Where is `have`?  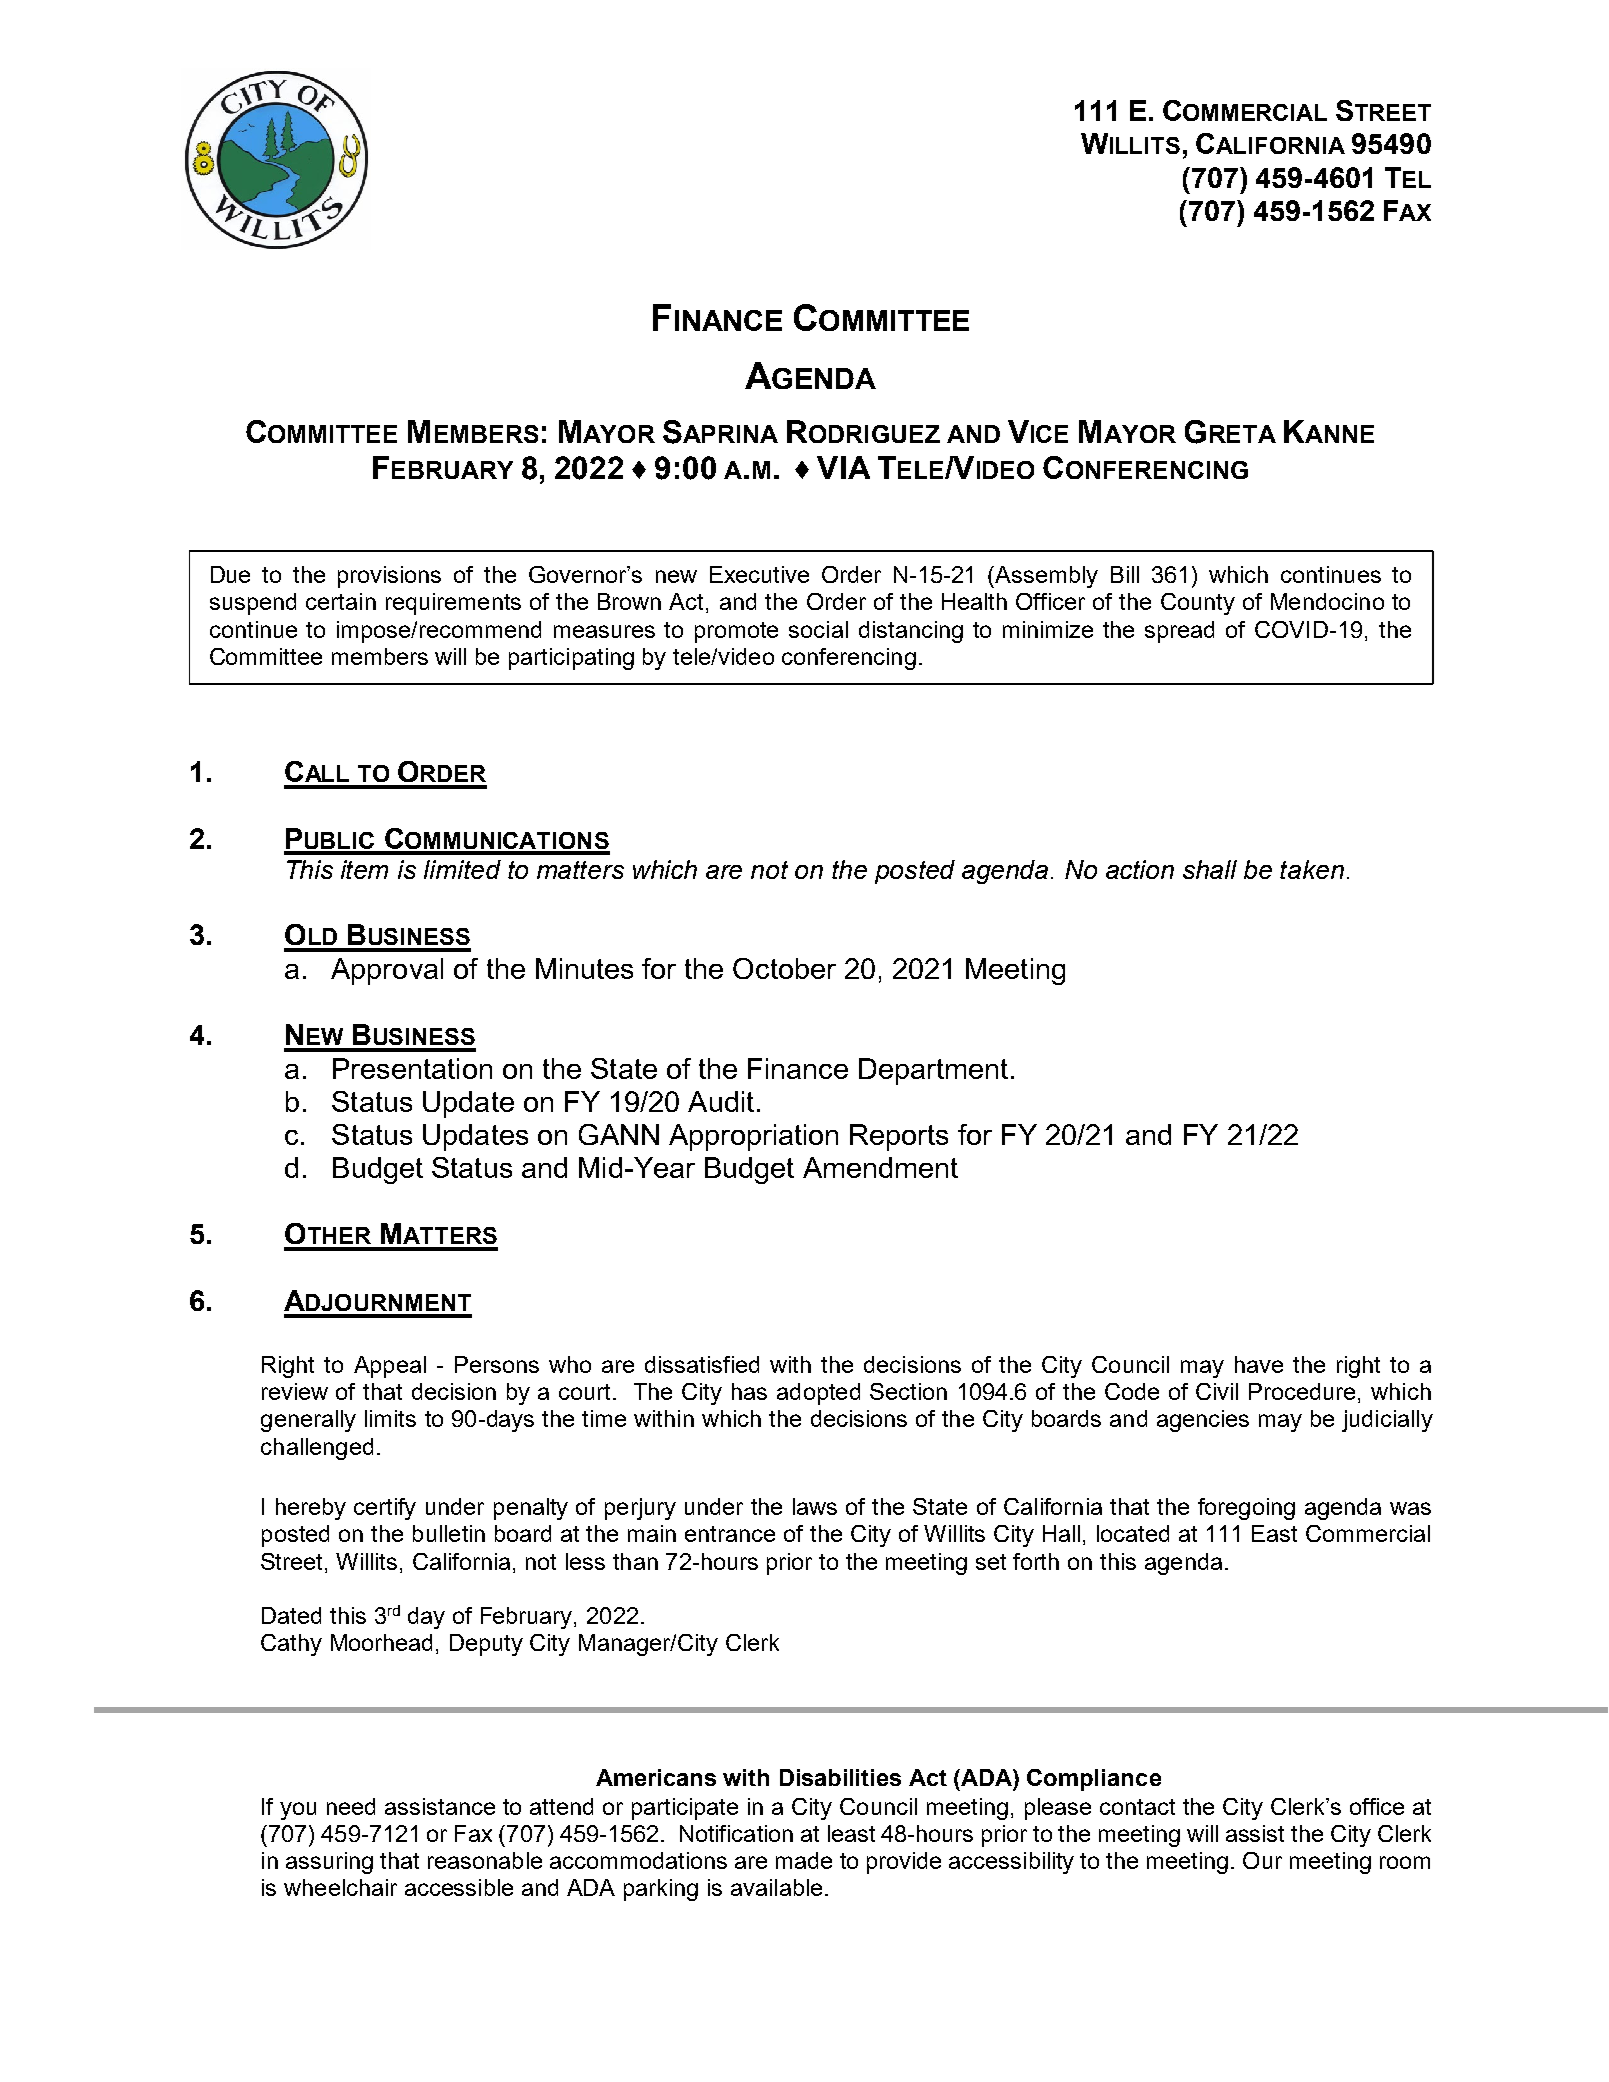 have is located at coordinates (1259, 1364).
